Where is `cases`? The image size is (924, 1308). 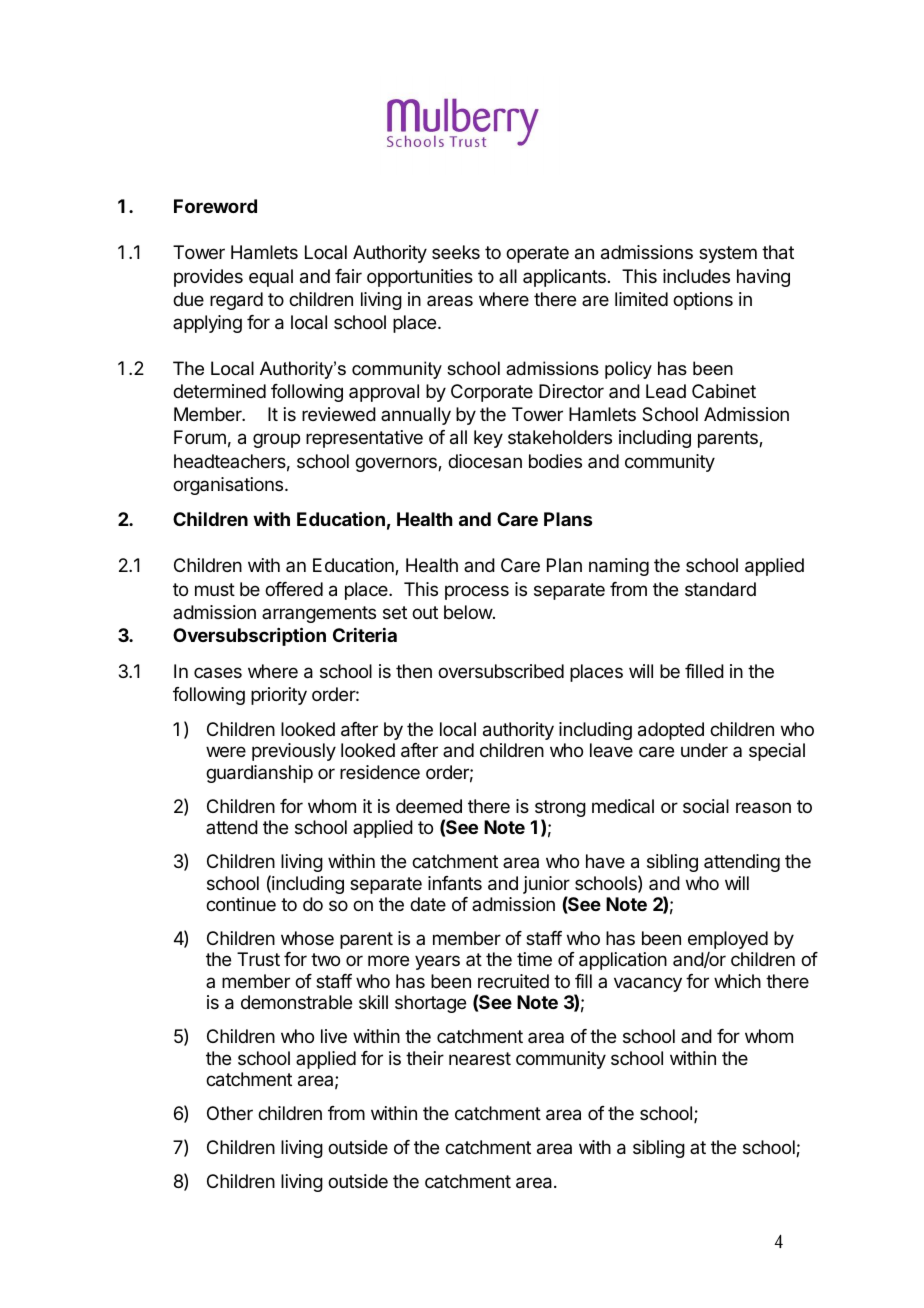 cases is located at coordinates (218, 672).
